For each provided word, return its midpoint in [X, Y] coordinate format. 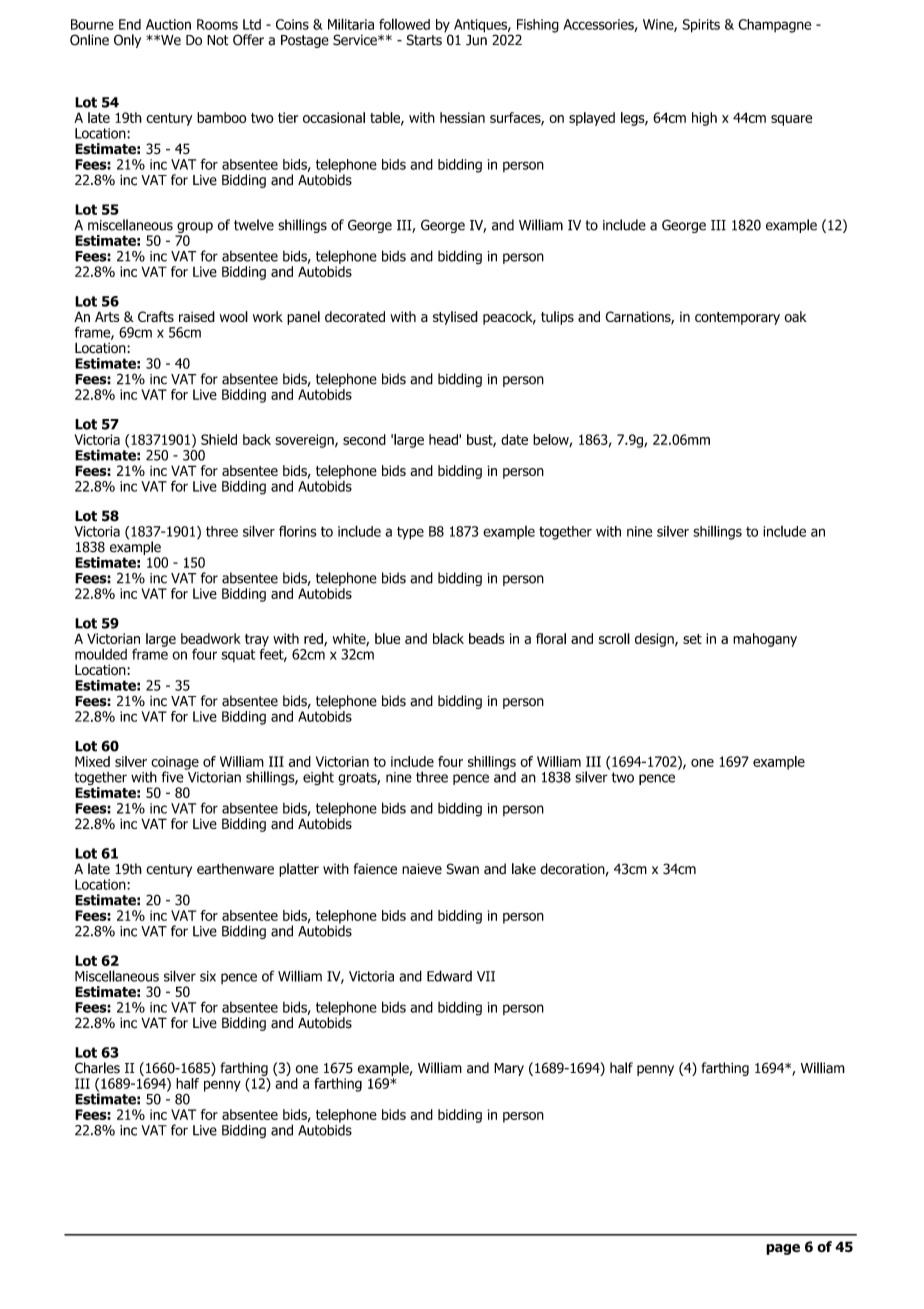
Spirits [701, 26]
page [783, 1249]
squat [238, 655]
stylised [455, 318]
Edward [449, 976]
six [208, 976]
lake [524, 869]
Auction [168, 24]
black [448, 638]
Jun [476, 39]
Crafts [156, 316]
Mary [509, 1069]
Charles [97, 1068]
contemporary [737, 318]
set [692, 639]
